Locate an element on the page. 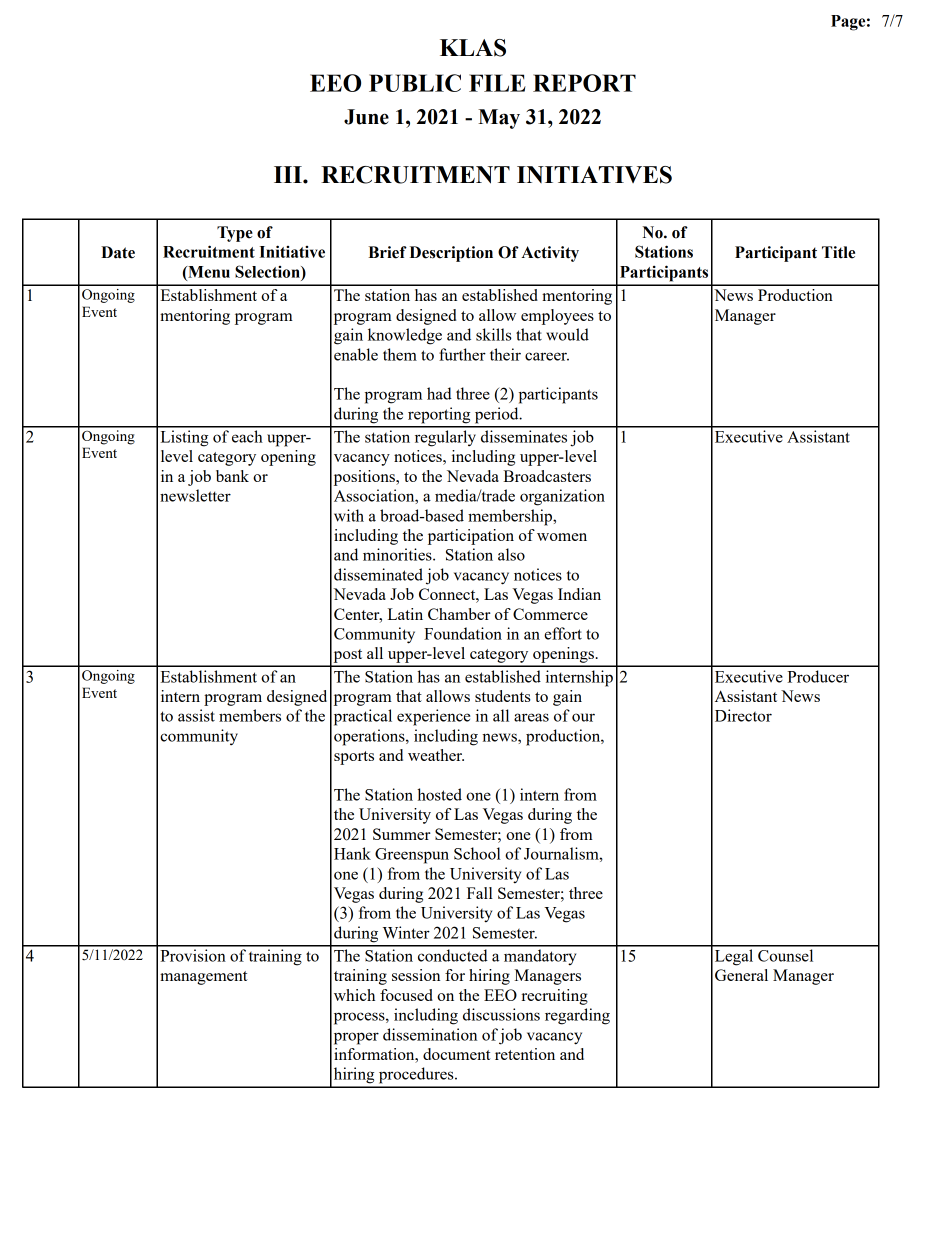 Image resolution: width=952 pixels, height=1233 pixels. May is located at coordinates (499, 119).
